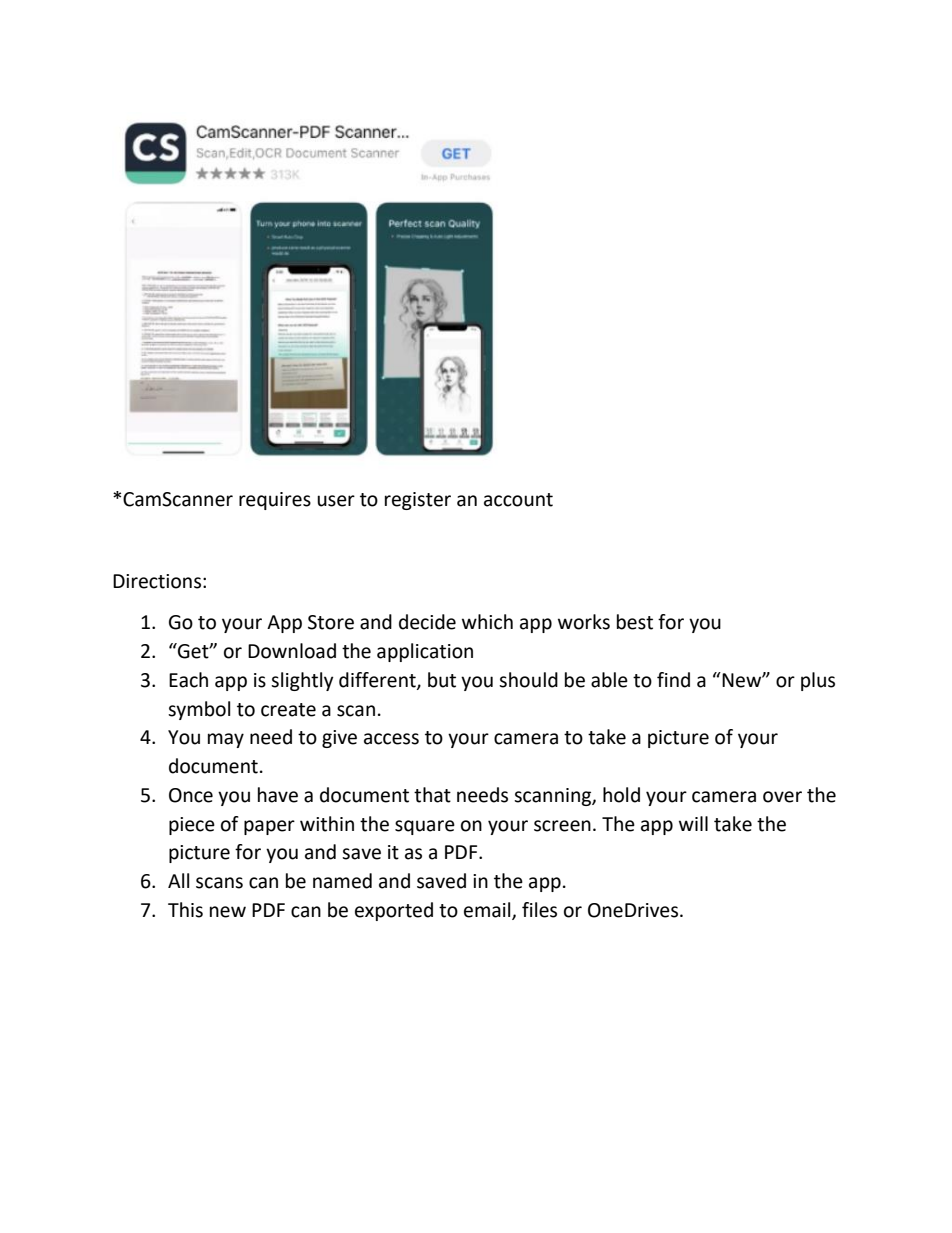  What do you see at coordinates (418, 501) in the screenshot?
I see `register` at bounding box center [418, 501].
